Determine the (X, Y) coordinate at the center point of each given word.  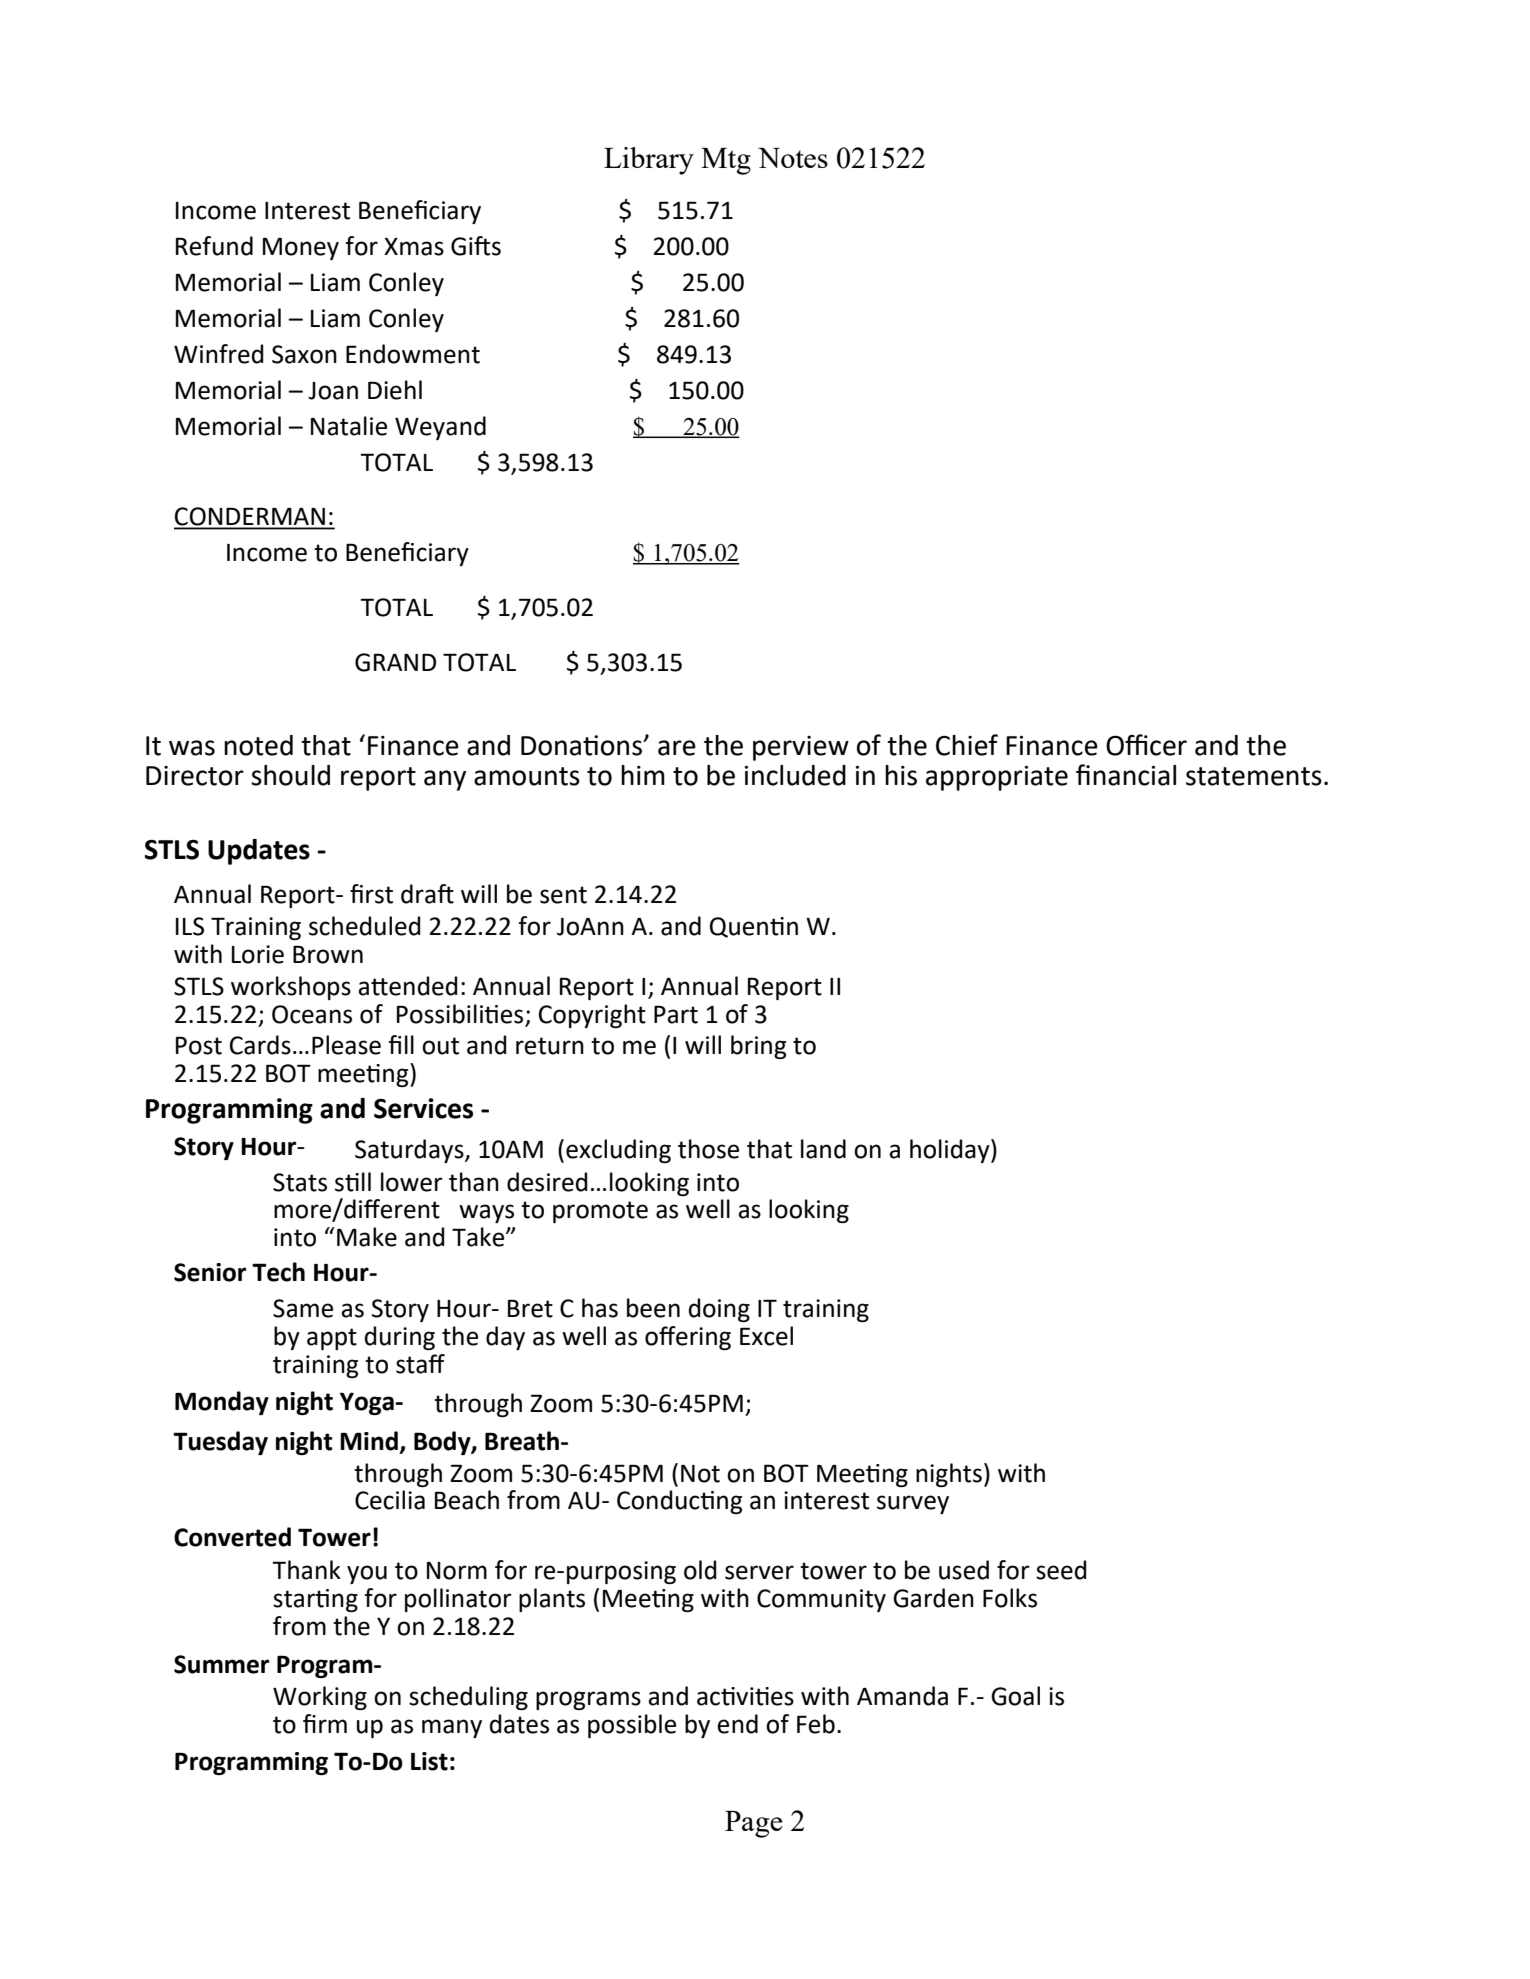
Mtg (726, 161)
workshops (291, 988)
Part (676, 1014)
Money (301, 249)
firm (325, 1723)
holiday (951, 1151)
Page (753, 1824)
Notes (793, 158)
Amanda (902, 1696)
